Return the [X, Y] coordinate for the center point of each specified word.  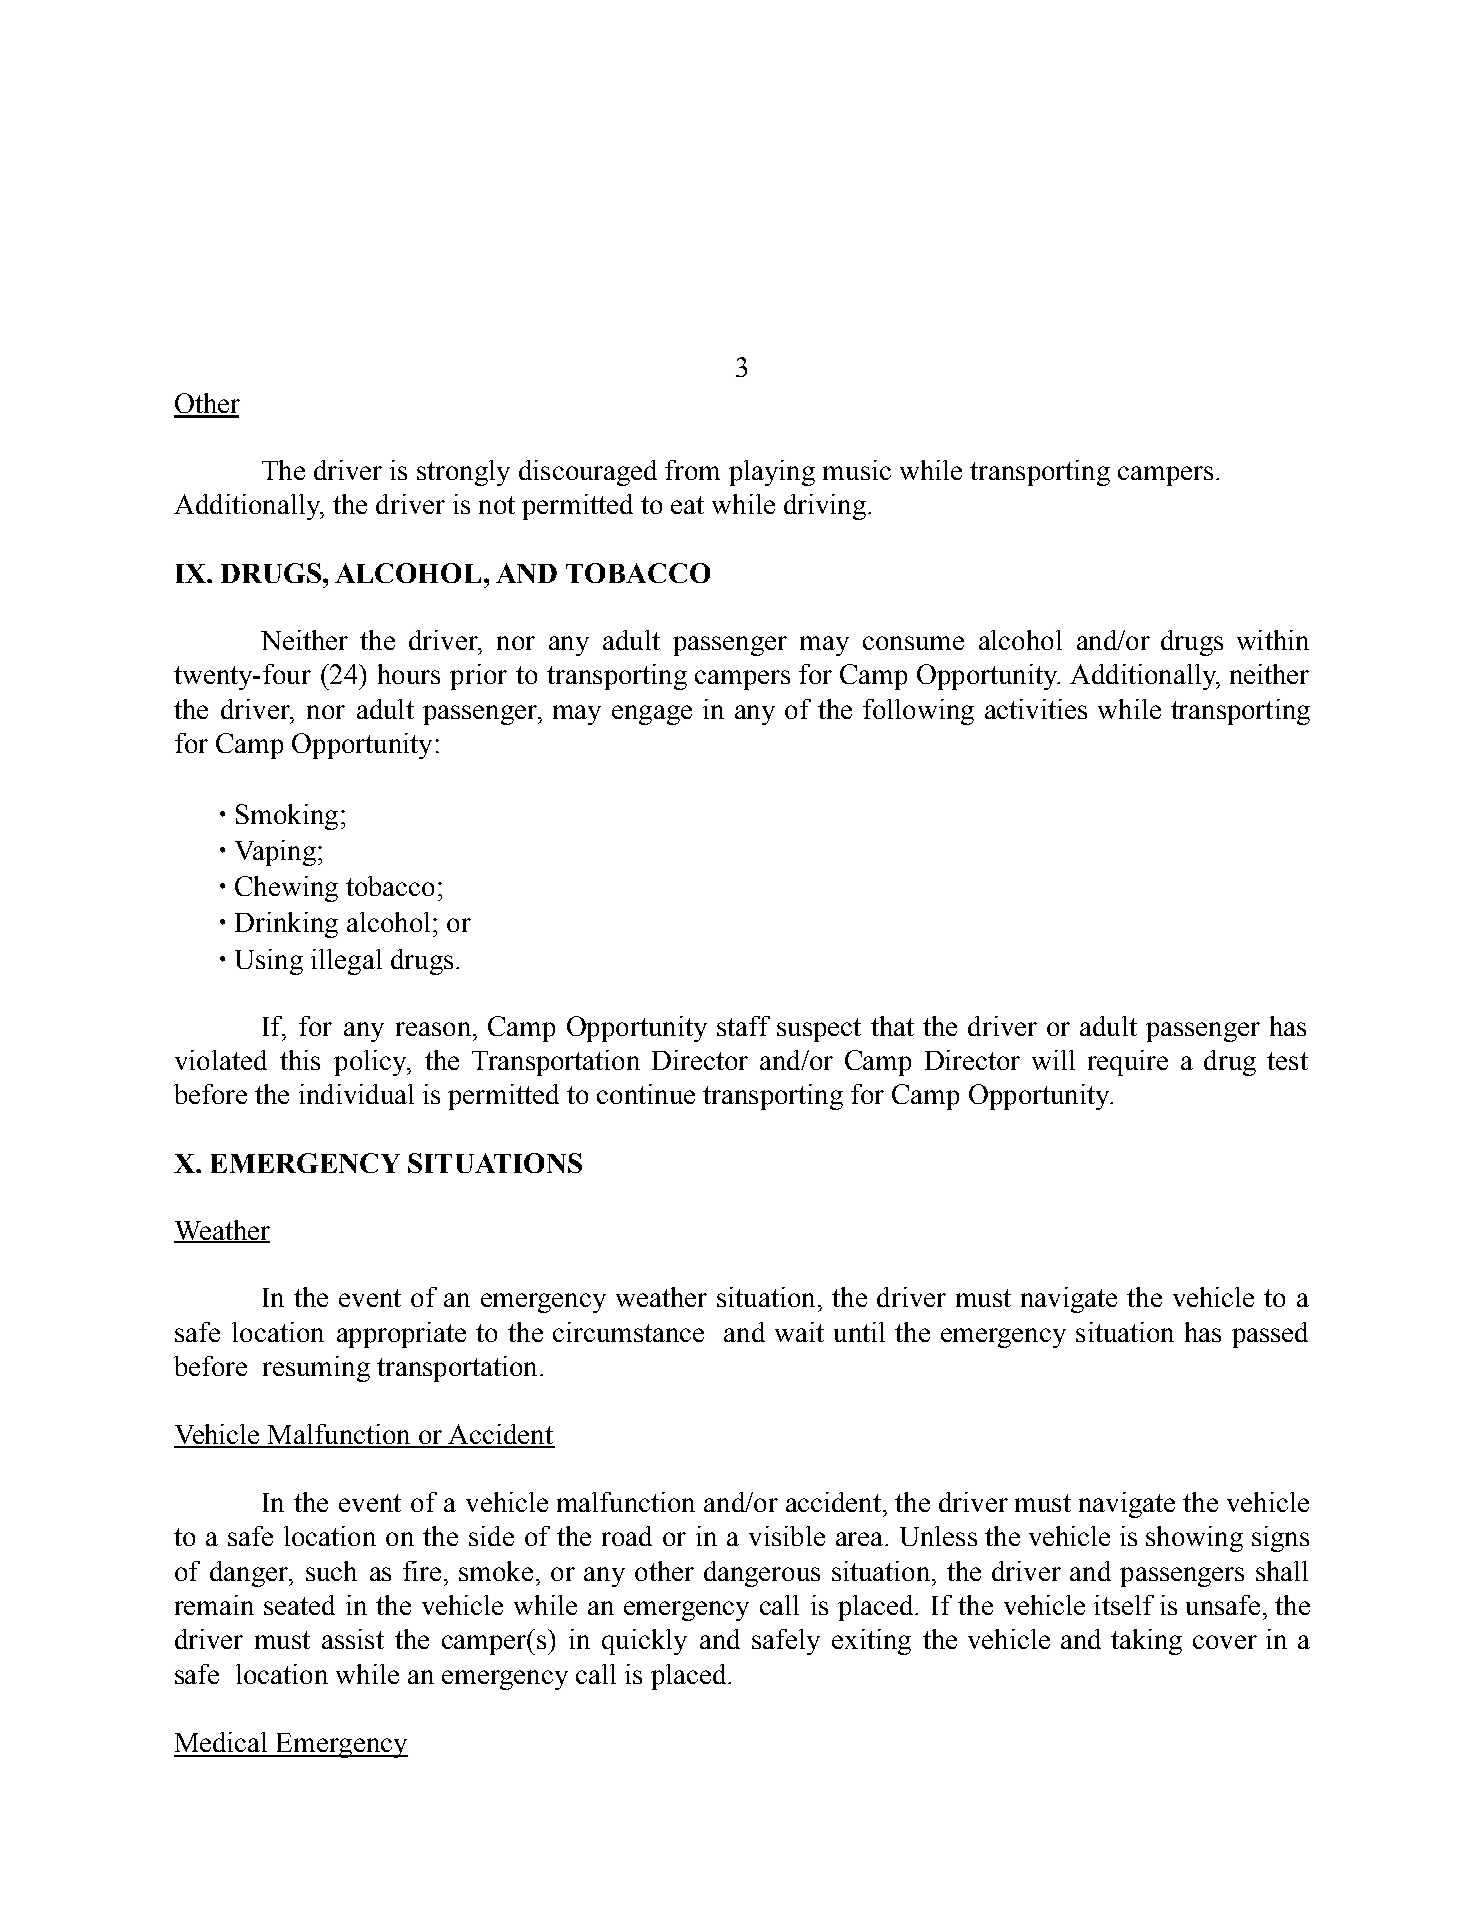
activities [1036, 709]
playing [772, 473]
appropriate [401, 1335]
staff [743, 1026]
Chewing [286, 889]
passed [1270, 1335]
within [1273, 640]
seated [299, 1605]
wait [799, 1332]
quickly [644, 1642]
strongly [463, 473]
